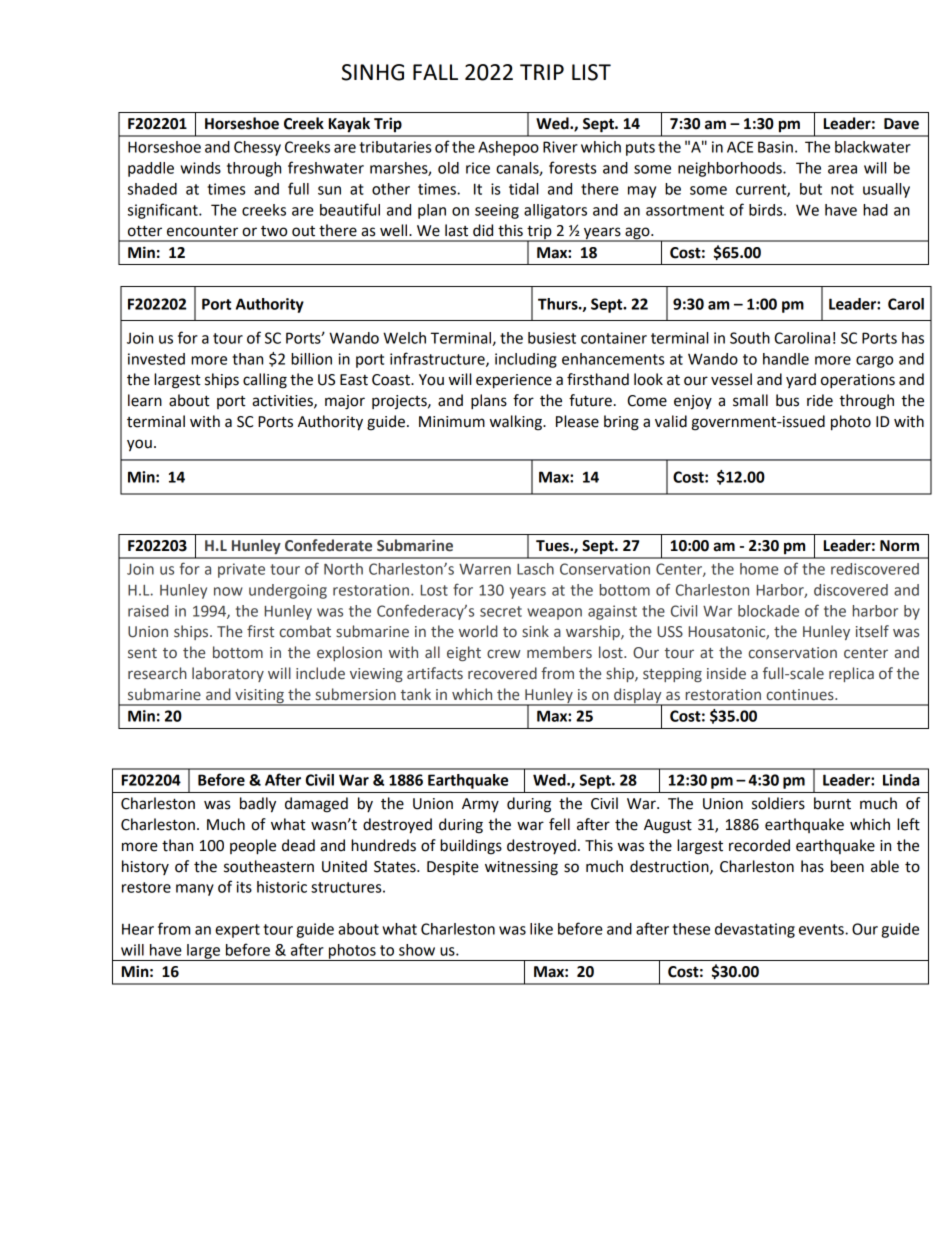 The width and height of the screenshot is (952, 1233). Describe the element at coordinates (591, 72) in the screenshot. I see `LIST` at that location.
